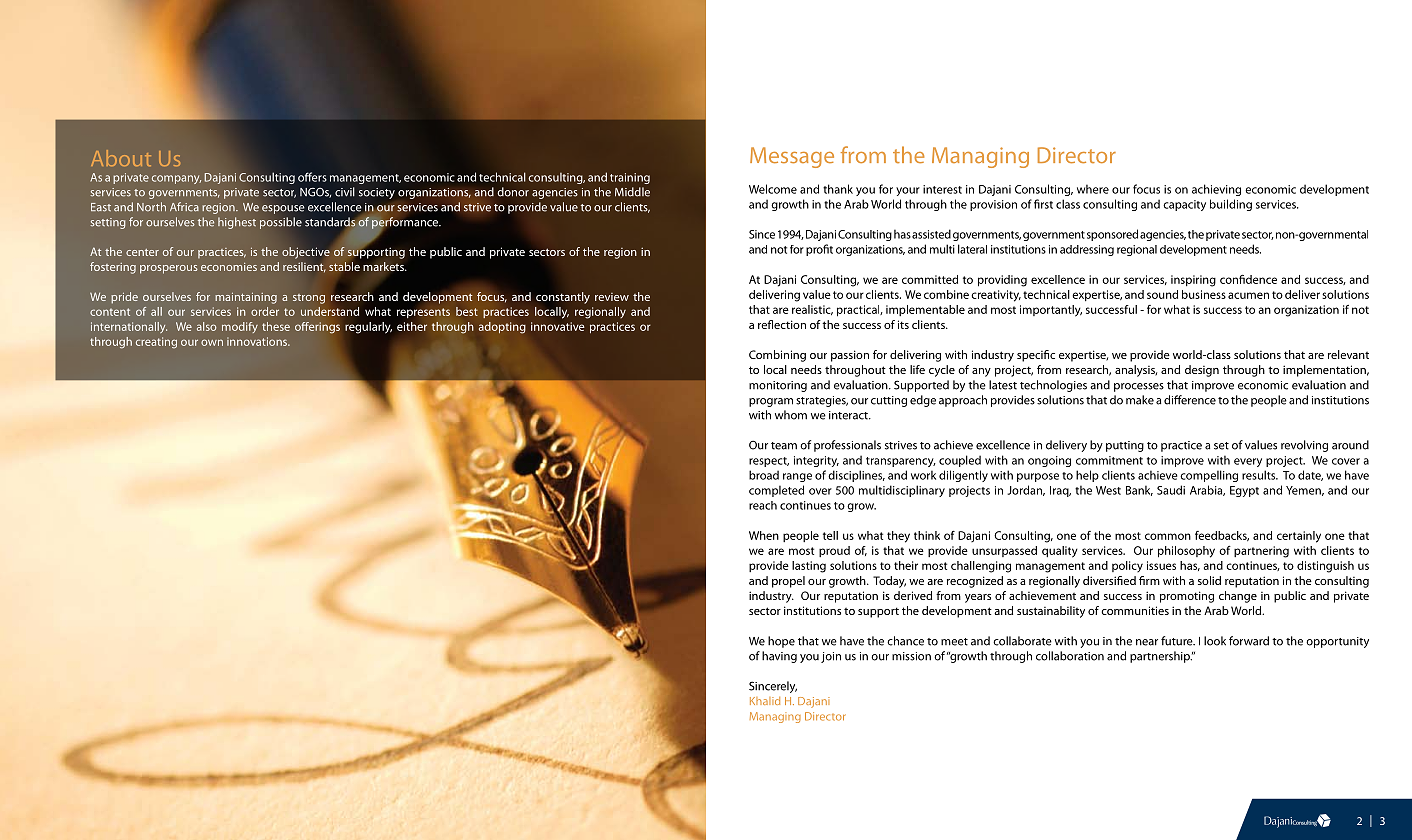  I want to click on own, so click(212, 342).
